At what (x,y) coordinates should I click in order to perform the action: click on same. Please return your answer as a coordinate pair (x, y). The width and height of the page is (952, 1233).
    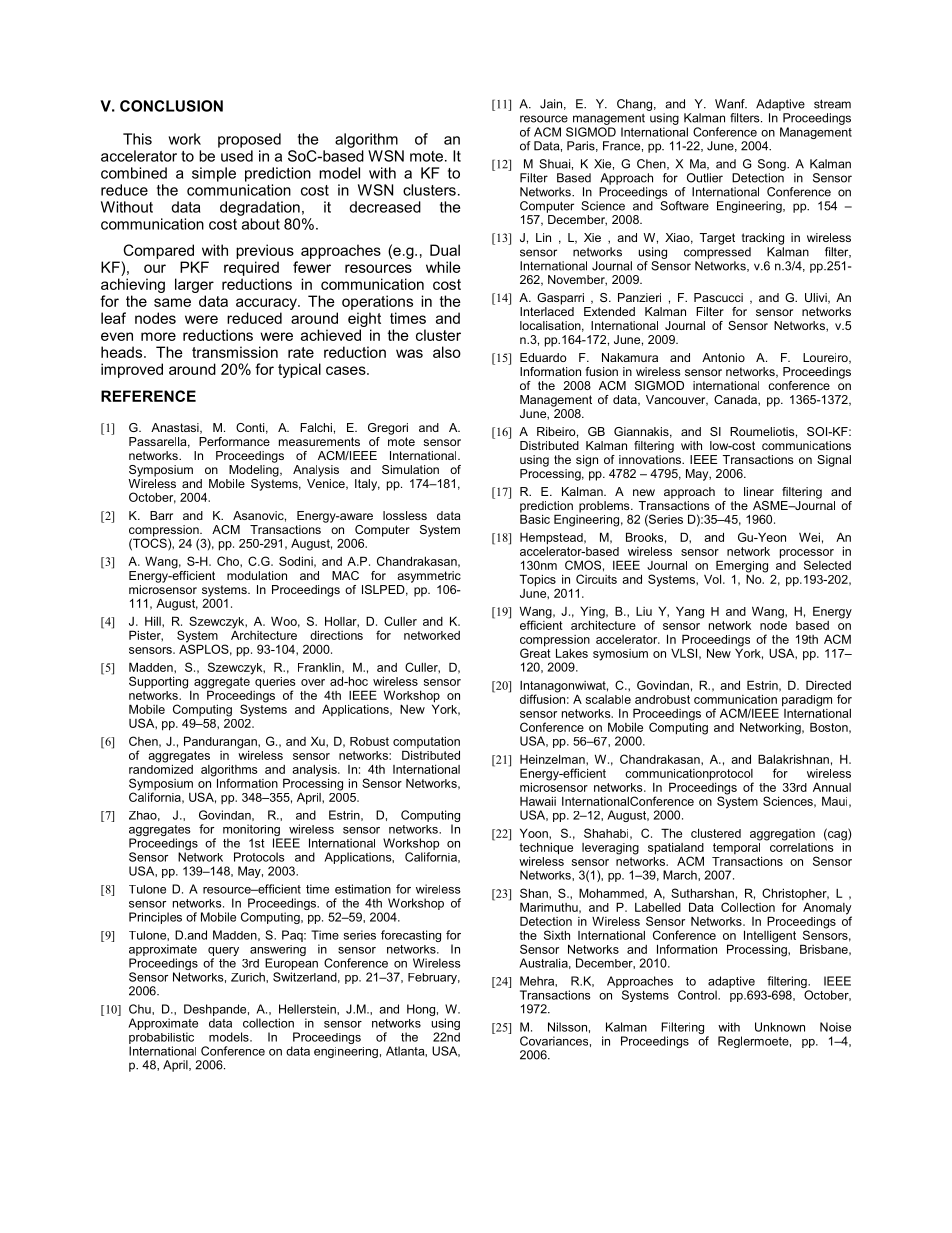
    Looking at the image, I should click on (172, 302).
